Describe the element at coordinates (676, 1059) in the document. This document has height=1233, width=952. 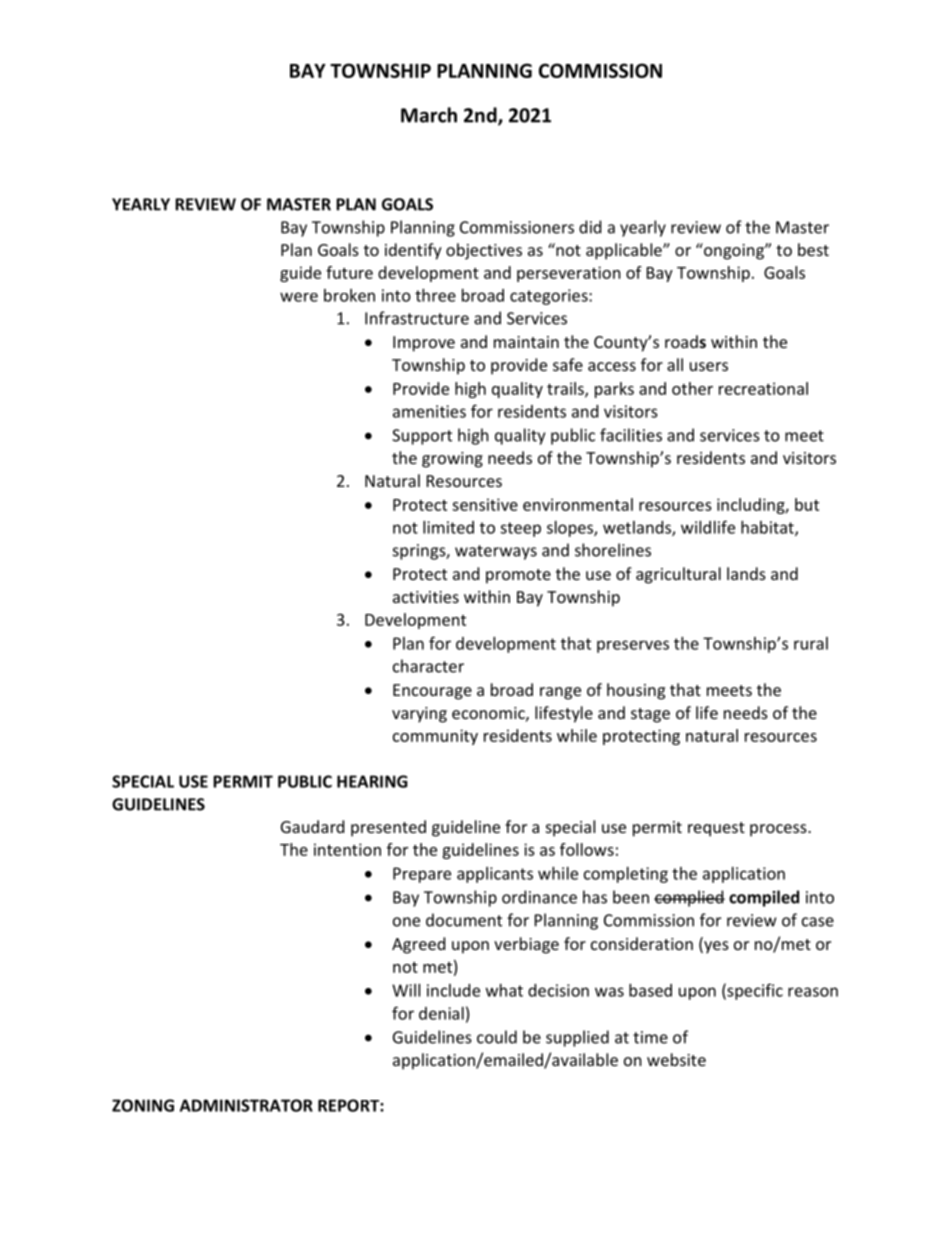
I see `website` at that location.
